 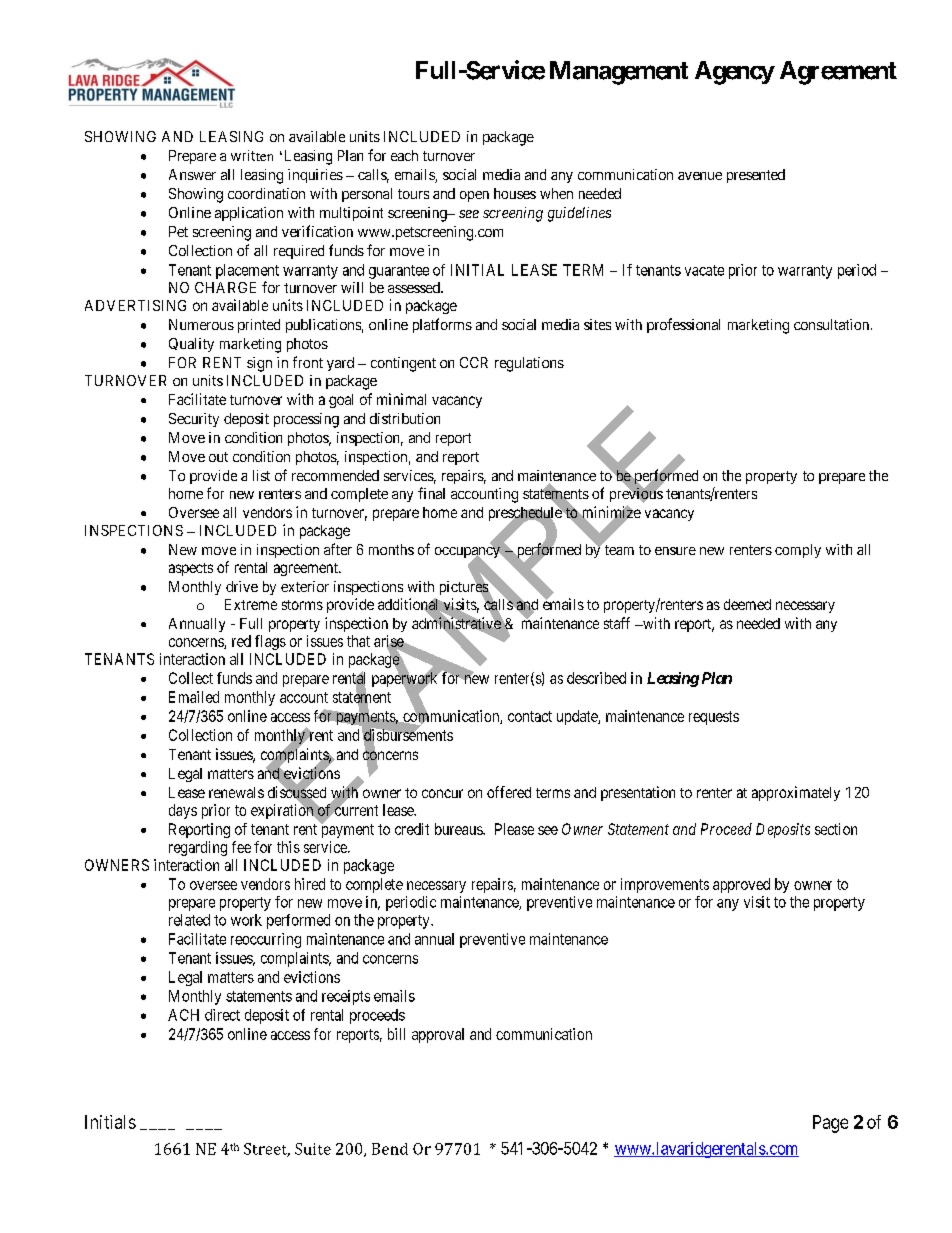 What do you see at coordinates (252, 155) in the document?
I see `written` at bounding box center [252, 155].
